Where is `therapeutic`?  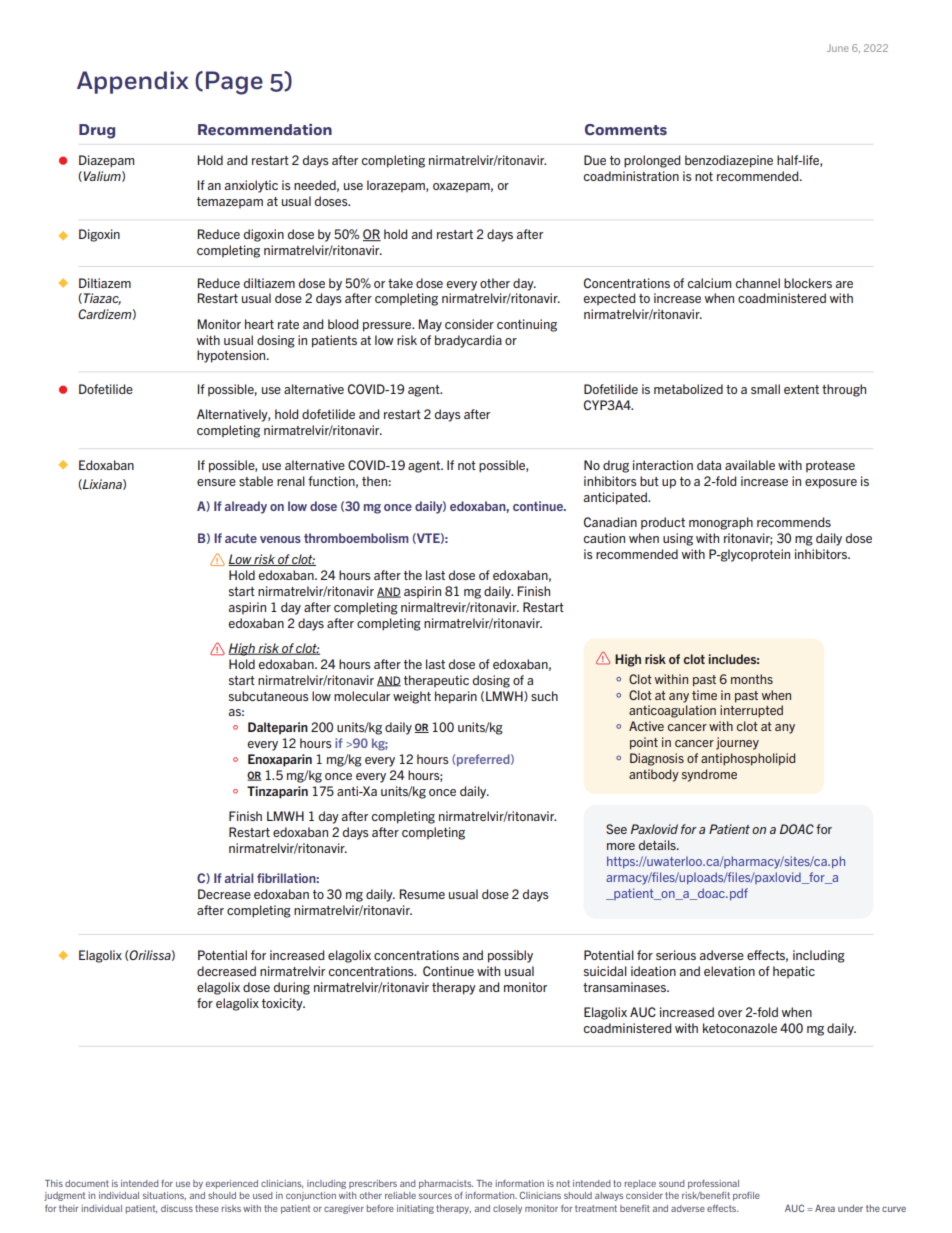
therapeutic is located at coordinates (436, 681).
